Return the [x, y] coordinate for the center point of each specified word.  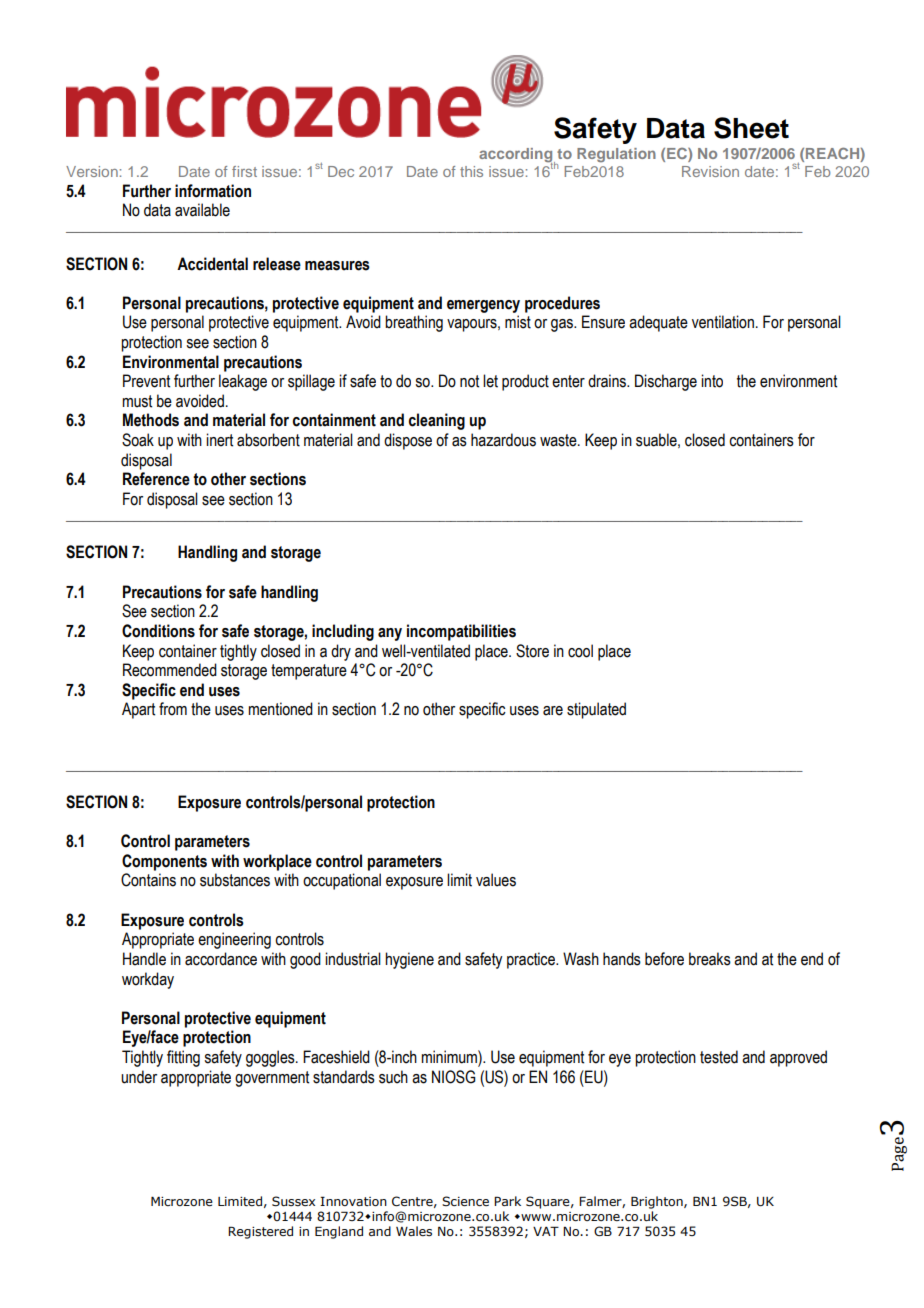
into [712, 381]
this [471, 171]
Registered [260, 1232]
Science [465, 1201]
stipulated [596, 710]
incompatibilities [461, 632]
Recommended [170, 670]
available [202, 210]
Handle [144, 959]
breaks [710, 959]
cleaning [436, 421]
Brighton [658, 1202]
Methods [151, 420]
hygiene [409, 960]
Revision [710, 171]
